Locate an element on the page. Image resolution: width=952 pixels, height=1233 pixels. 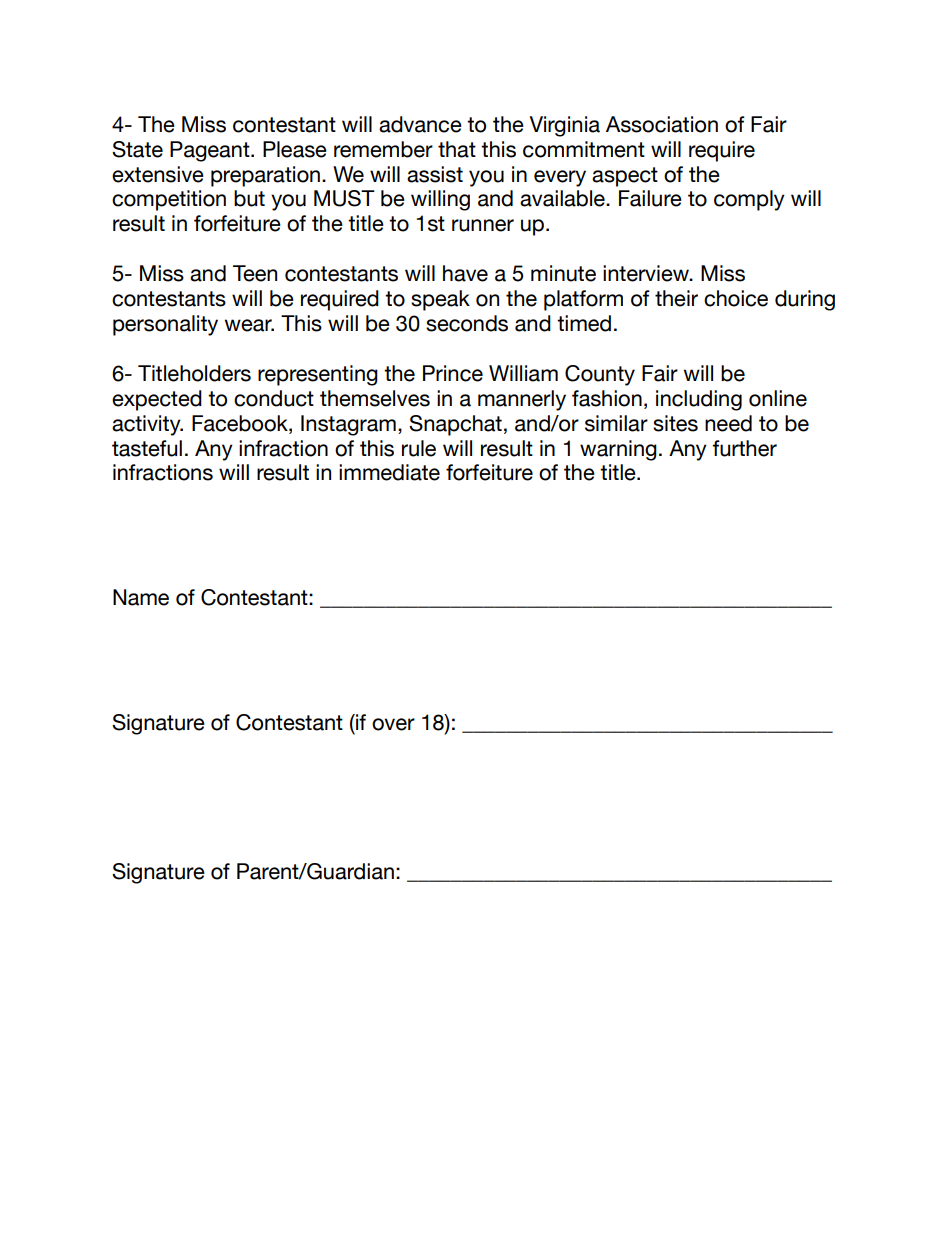
Name is located at coordinates (141, 597).
